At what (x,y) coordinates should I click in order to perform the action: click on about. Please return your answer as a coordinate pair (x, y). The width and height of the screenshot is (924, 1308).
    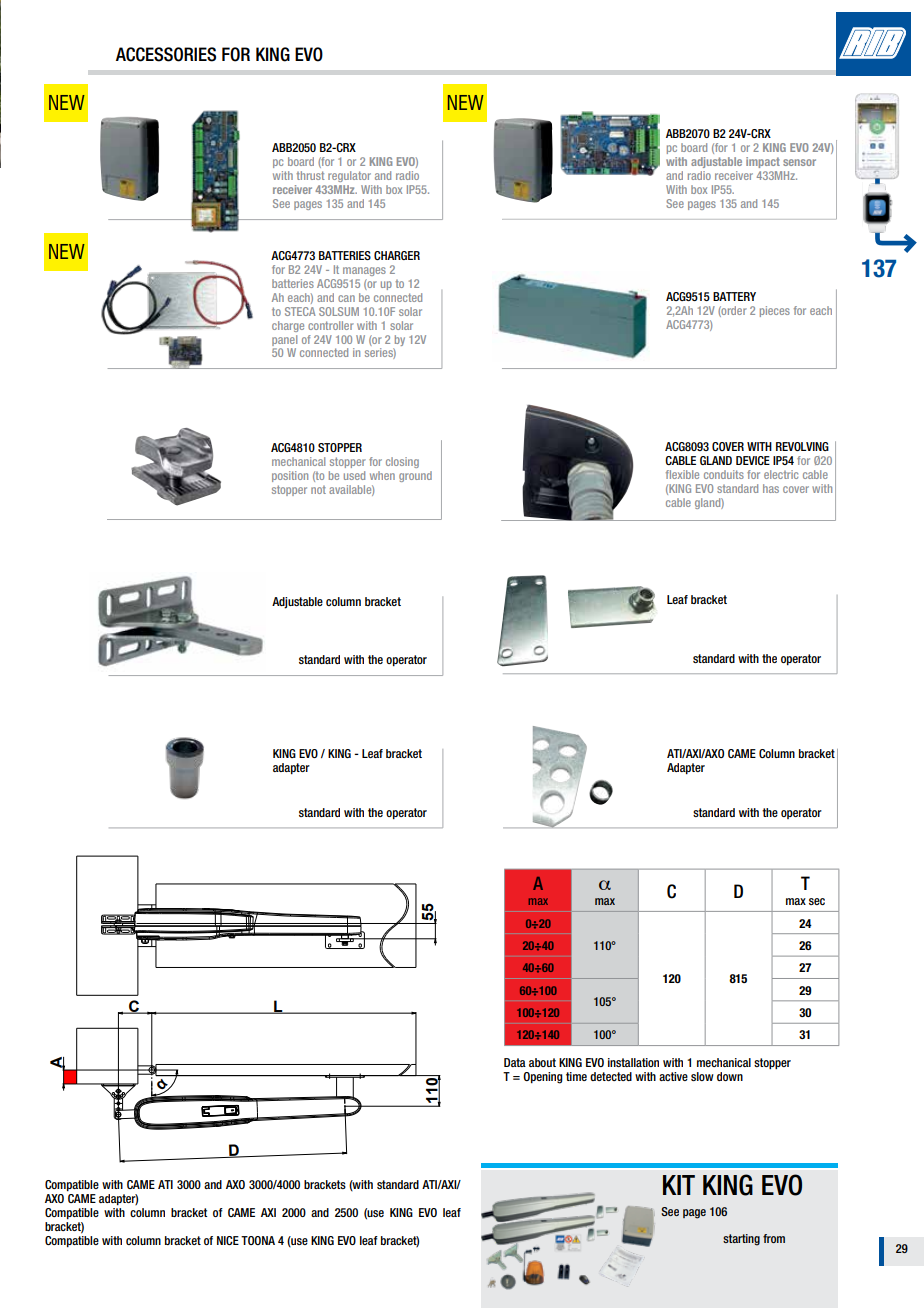
    Looking at the image, I should click on (542, 1062).
